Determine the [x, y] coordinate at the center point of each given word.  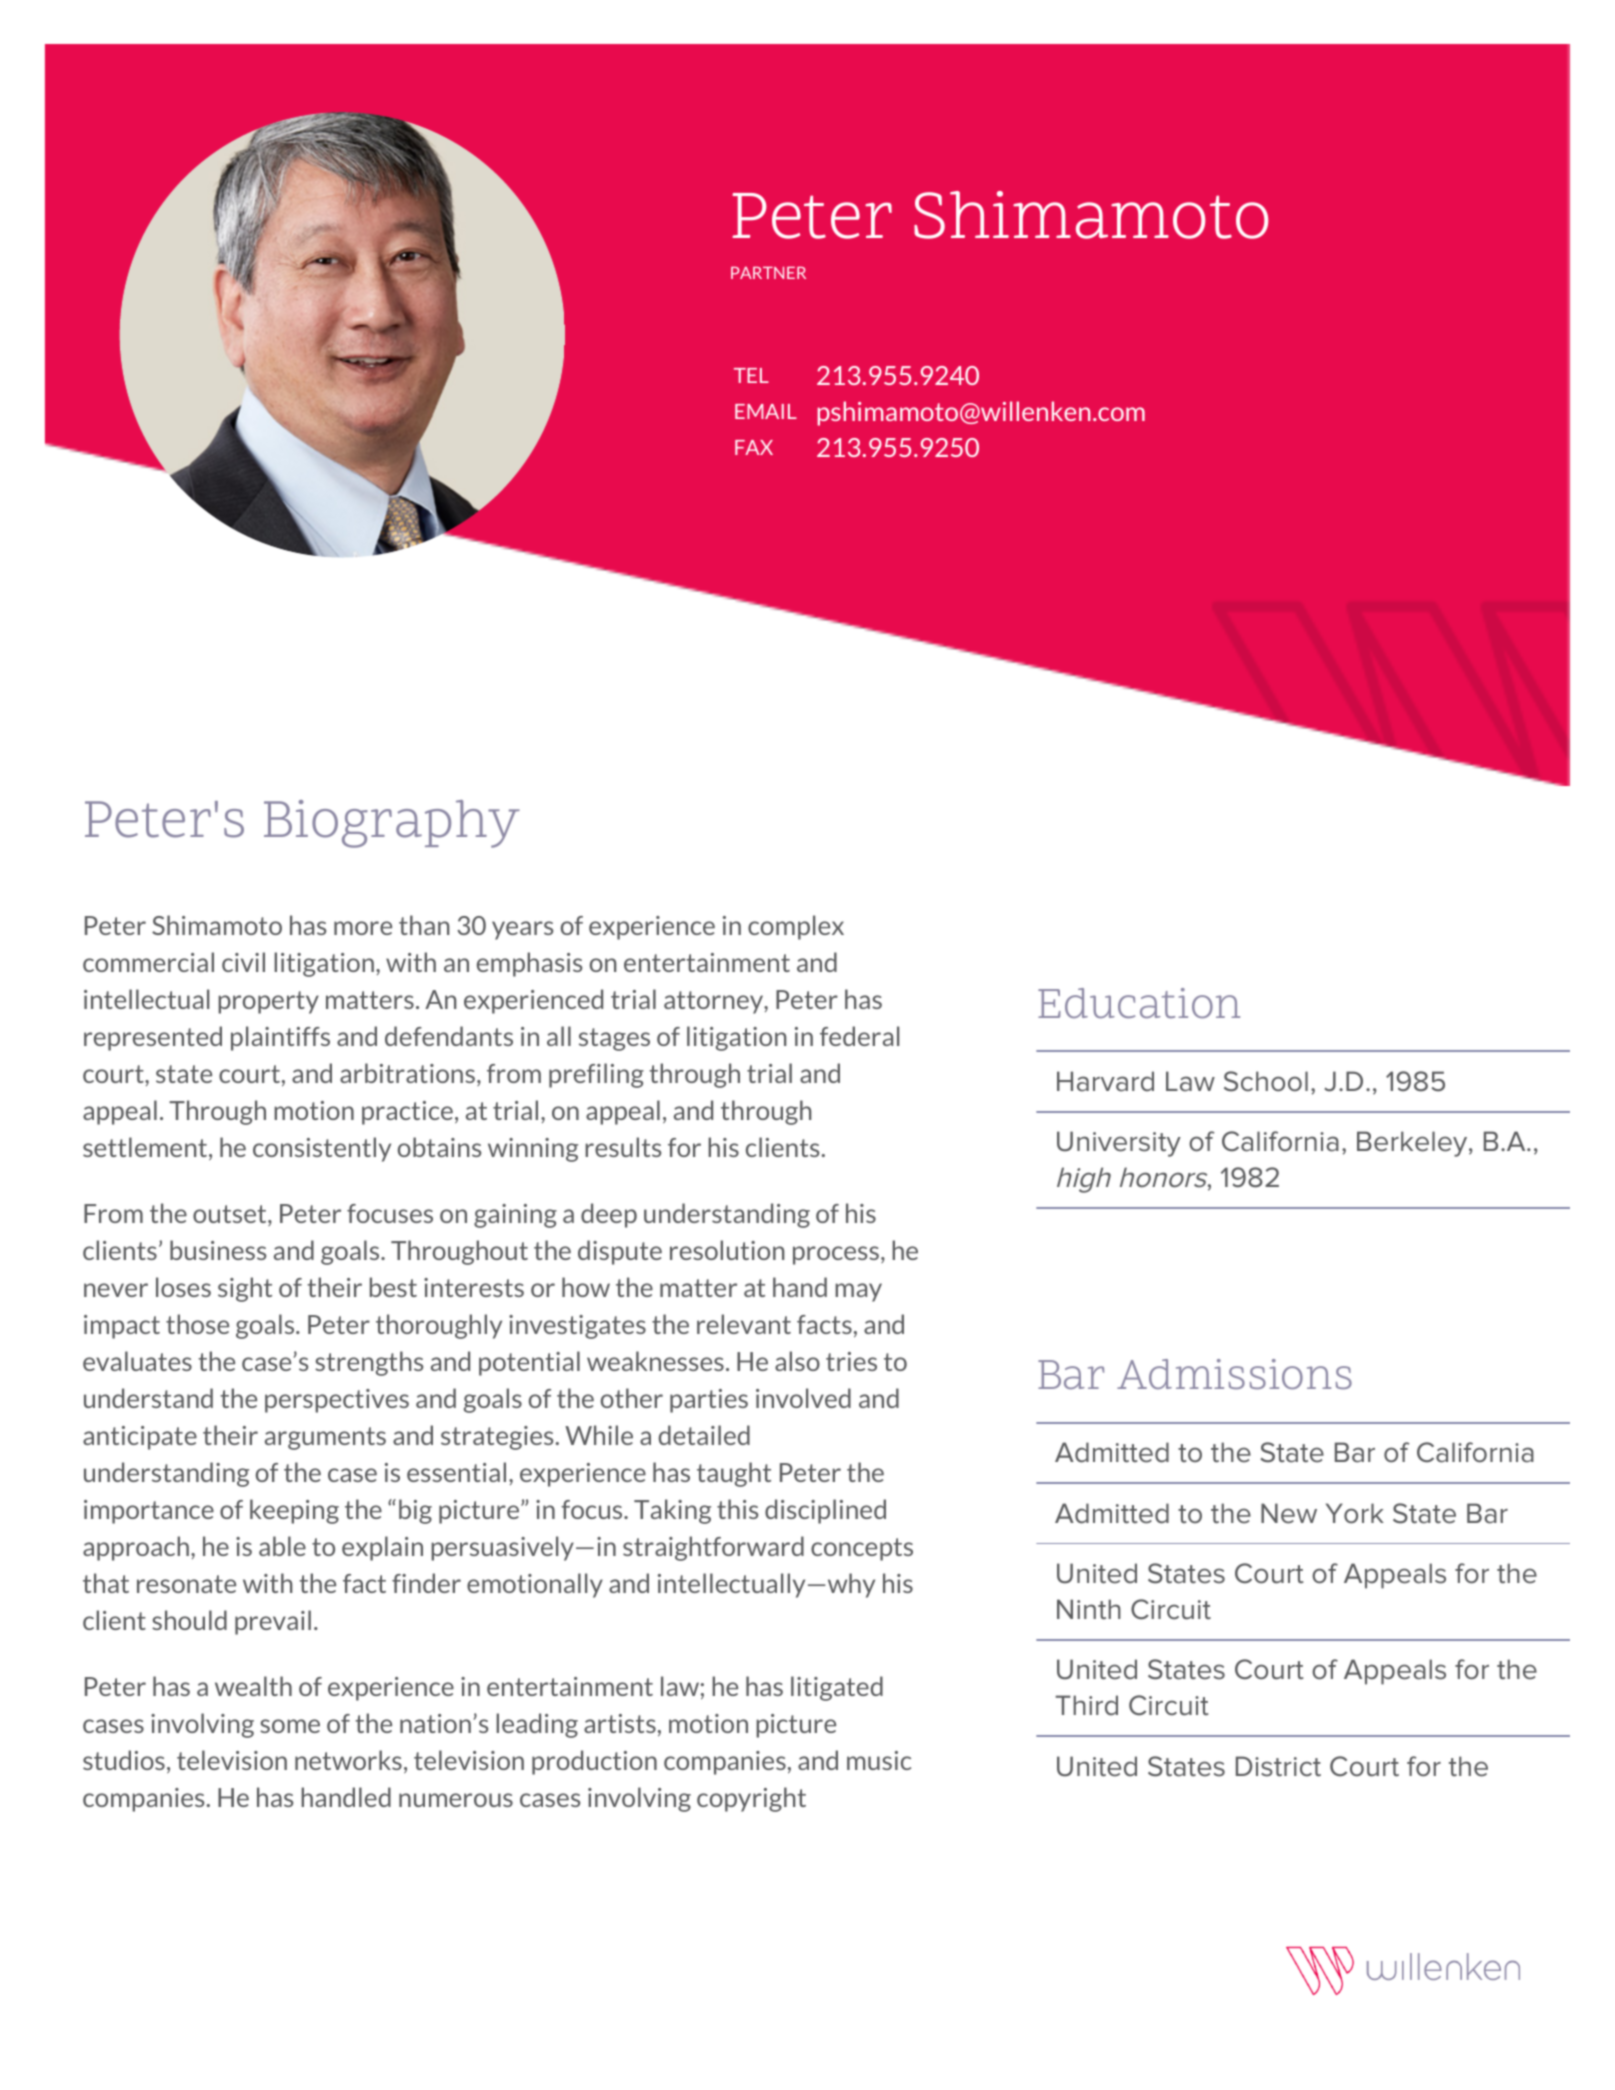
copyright [751, 1799]
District [1278, 1766]
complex [796, 927]
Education [1139, 1003]
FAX [754, 447]
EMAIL [766, 411]
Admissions [1234, 1374]
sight [245, 1289]
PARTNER [768, 273]
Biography [392, 824]
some [290, 1726]
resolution [727, 1250]
